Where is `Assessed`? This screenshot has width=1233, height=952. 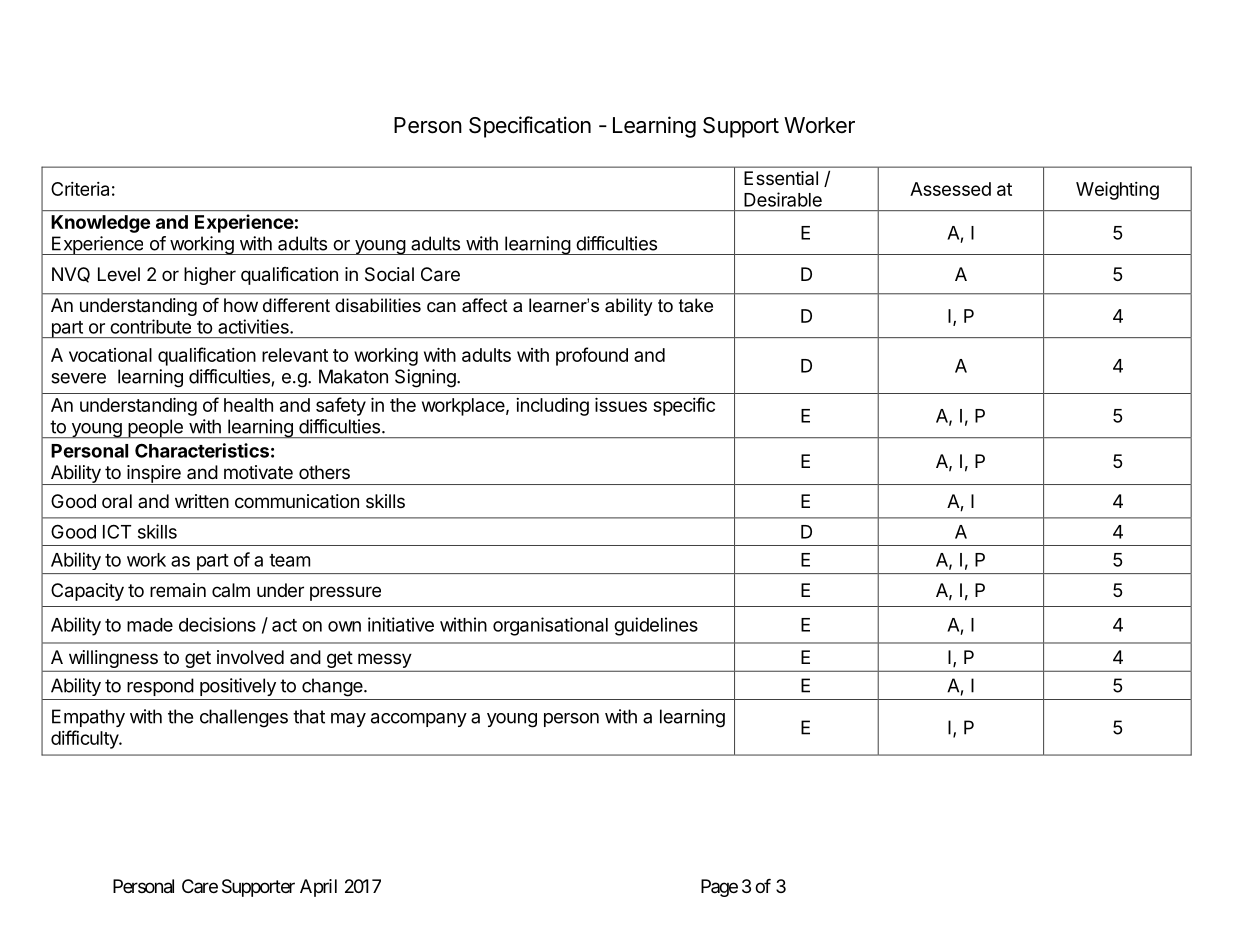 Assessed is located at coordinates (950, 189).
